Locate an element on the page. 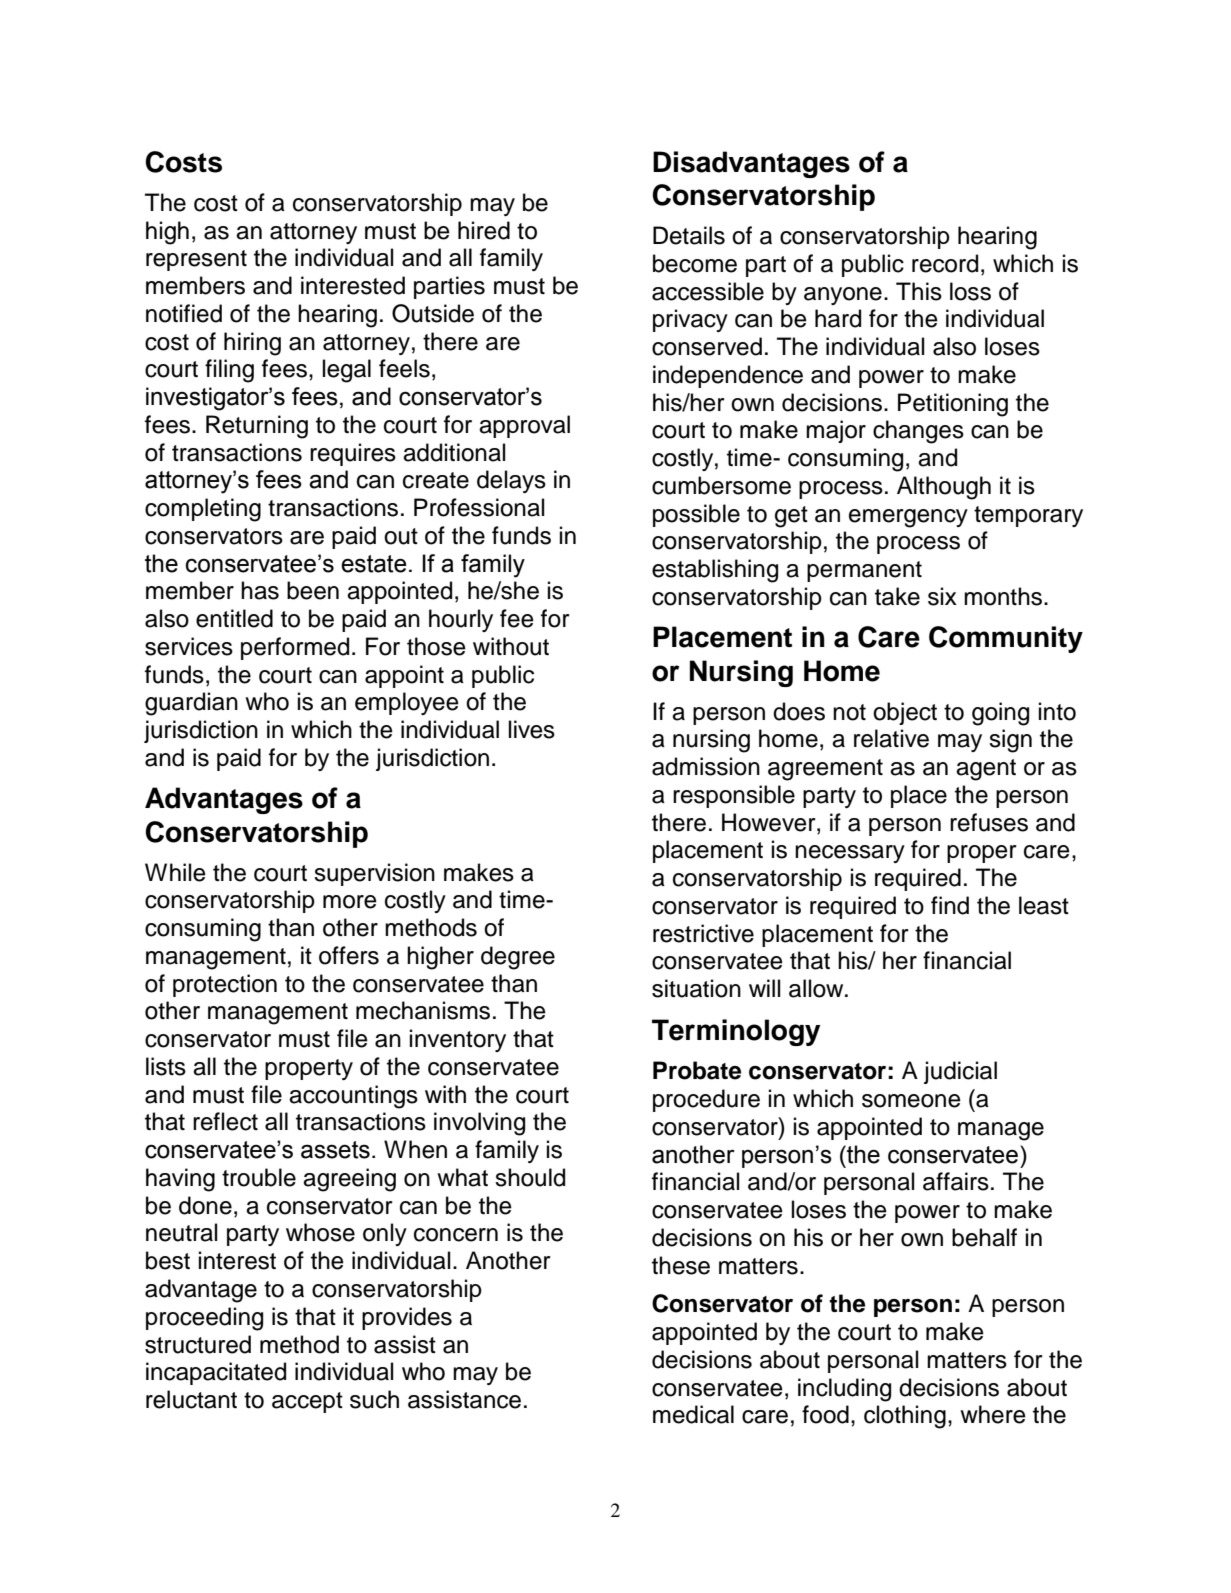 The image size is (1231, 1593). medical is located at coordinates (693, 1414).
